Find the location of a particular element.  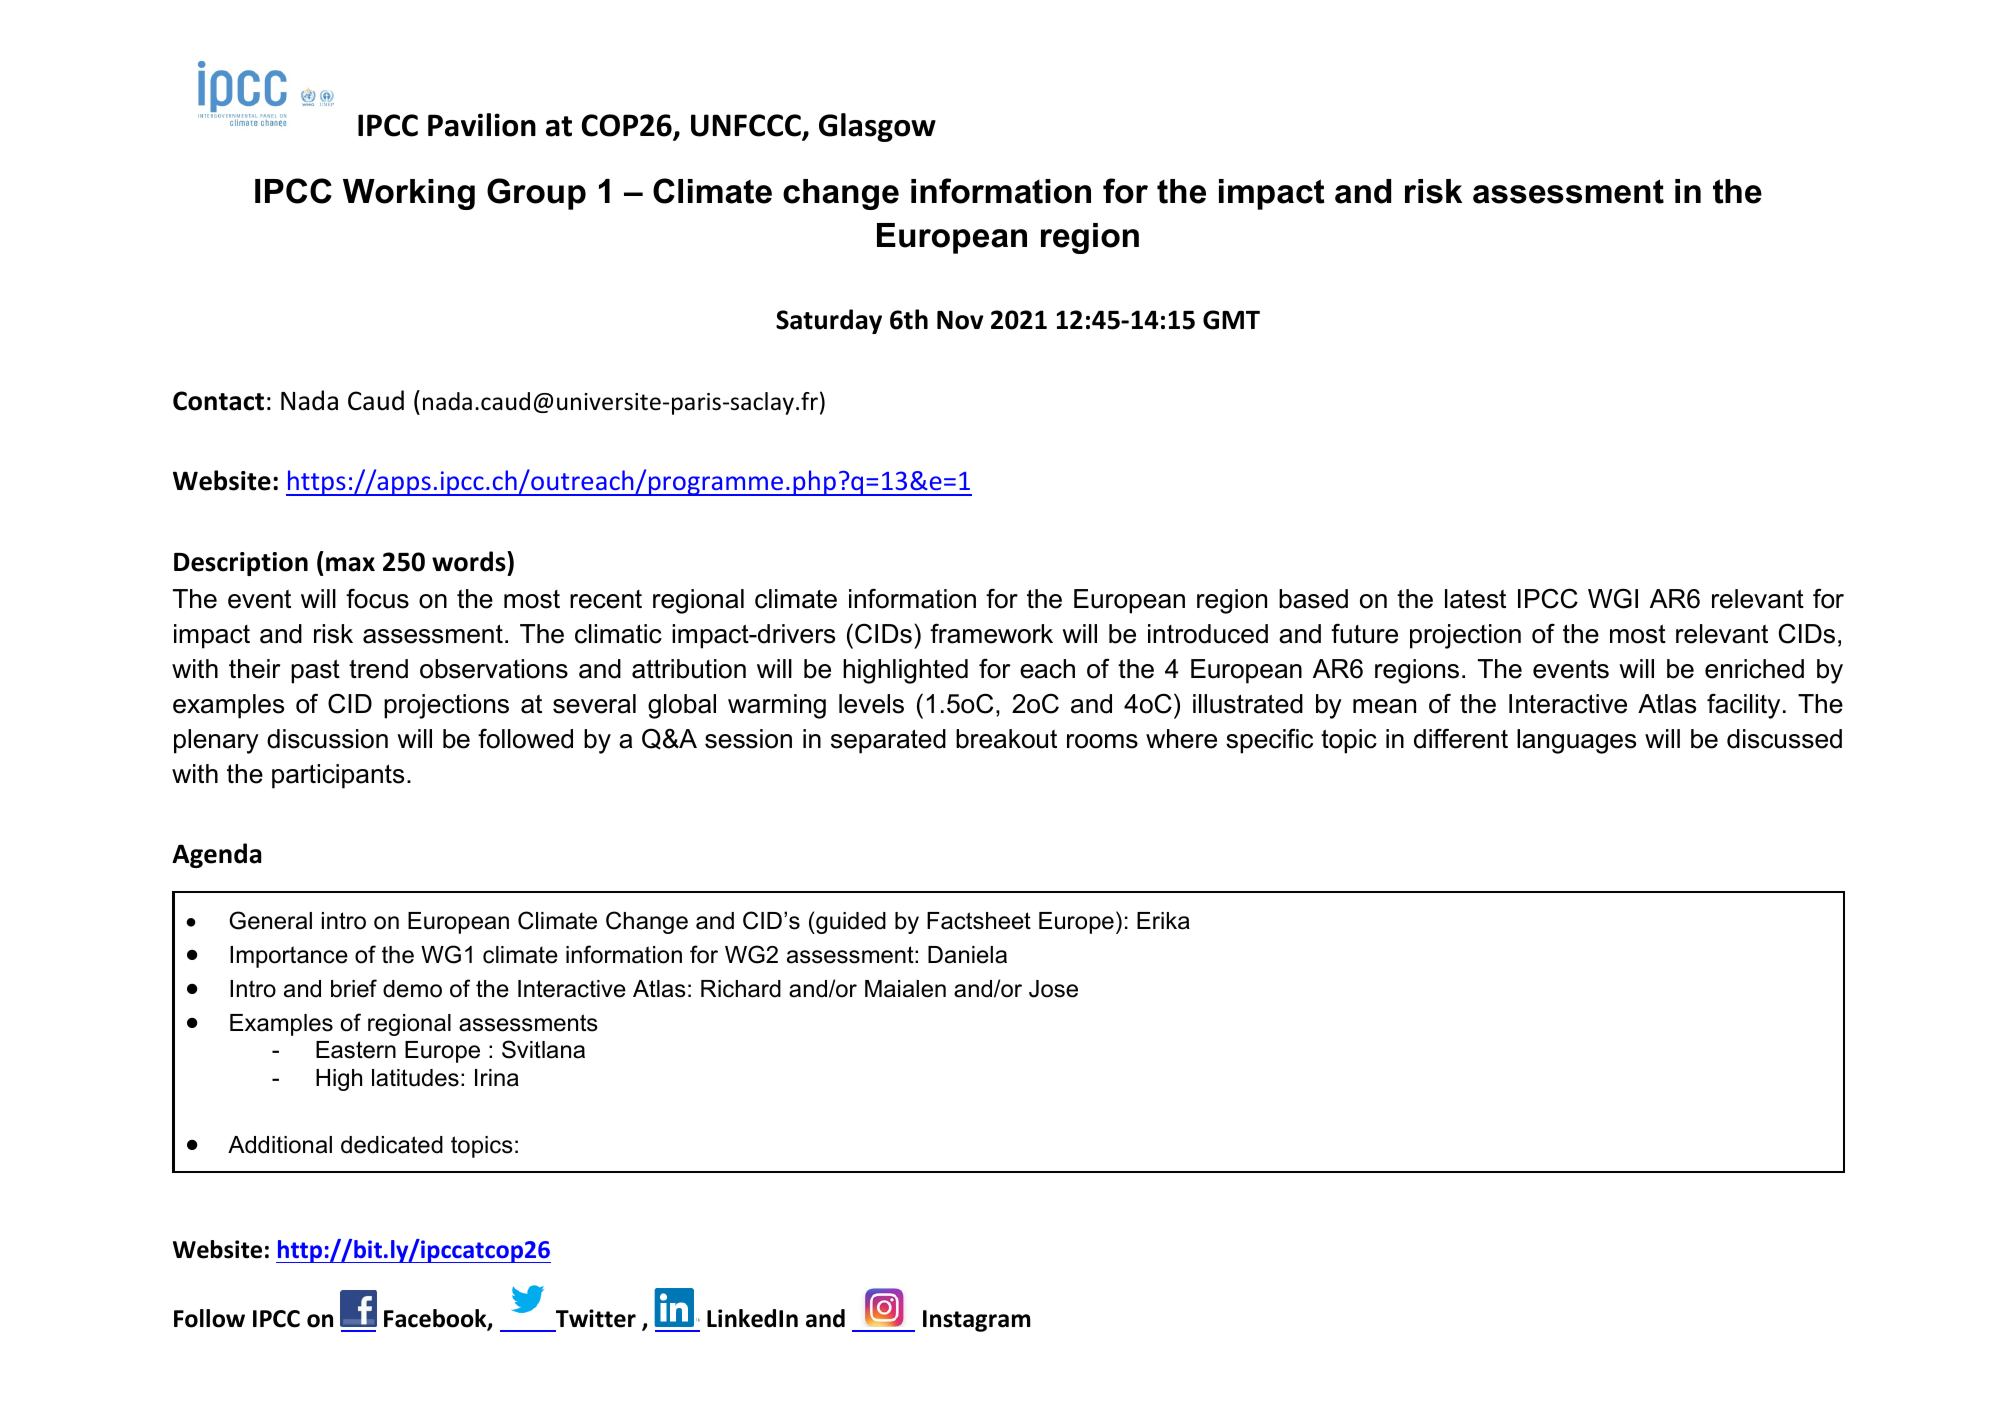

Nov is located at coordinates (960, 320).
